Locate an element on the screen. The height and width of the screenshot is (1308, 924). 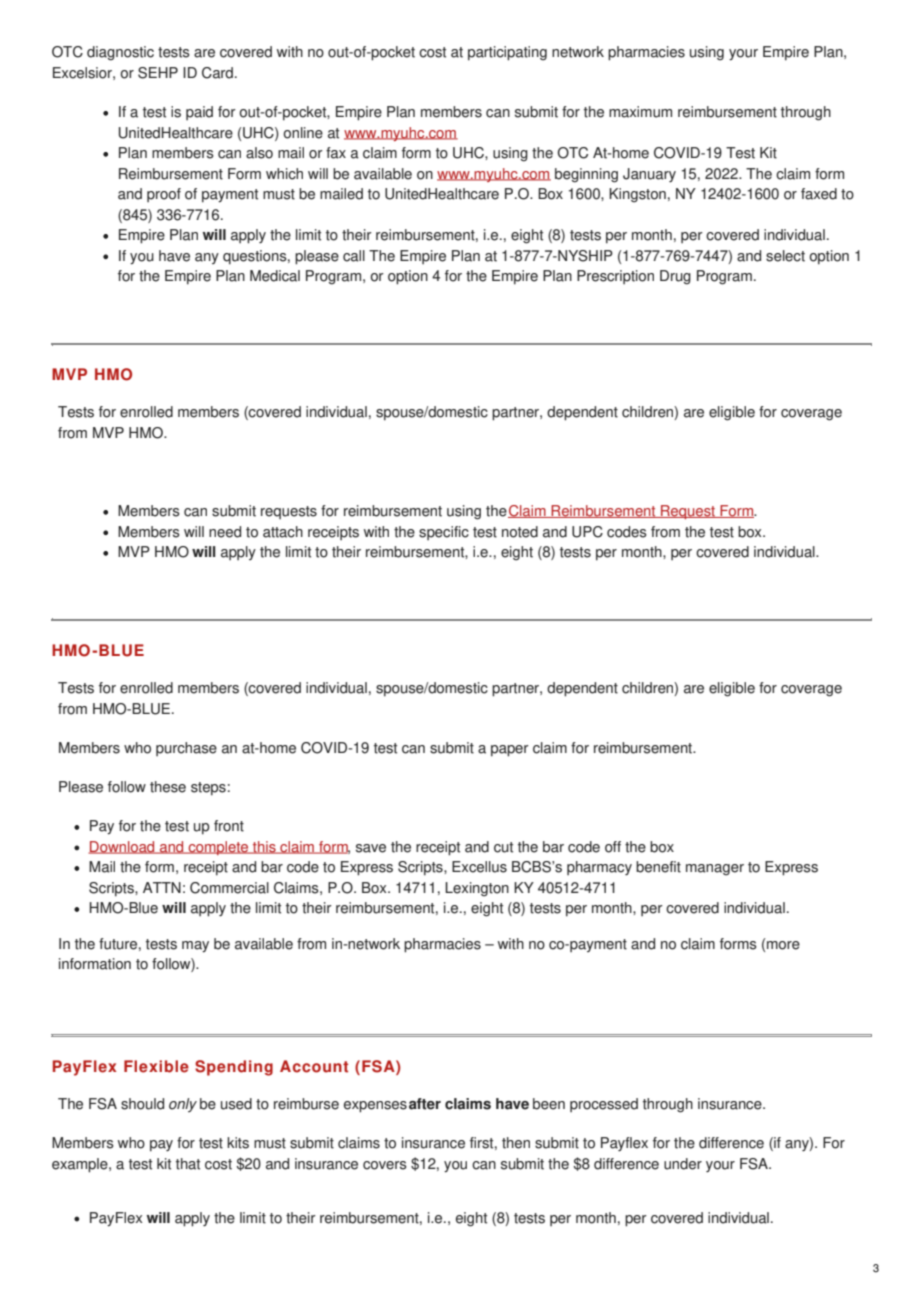
maximum is located at coordinates (640, 112).
